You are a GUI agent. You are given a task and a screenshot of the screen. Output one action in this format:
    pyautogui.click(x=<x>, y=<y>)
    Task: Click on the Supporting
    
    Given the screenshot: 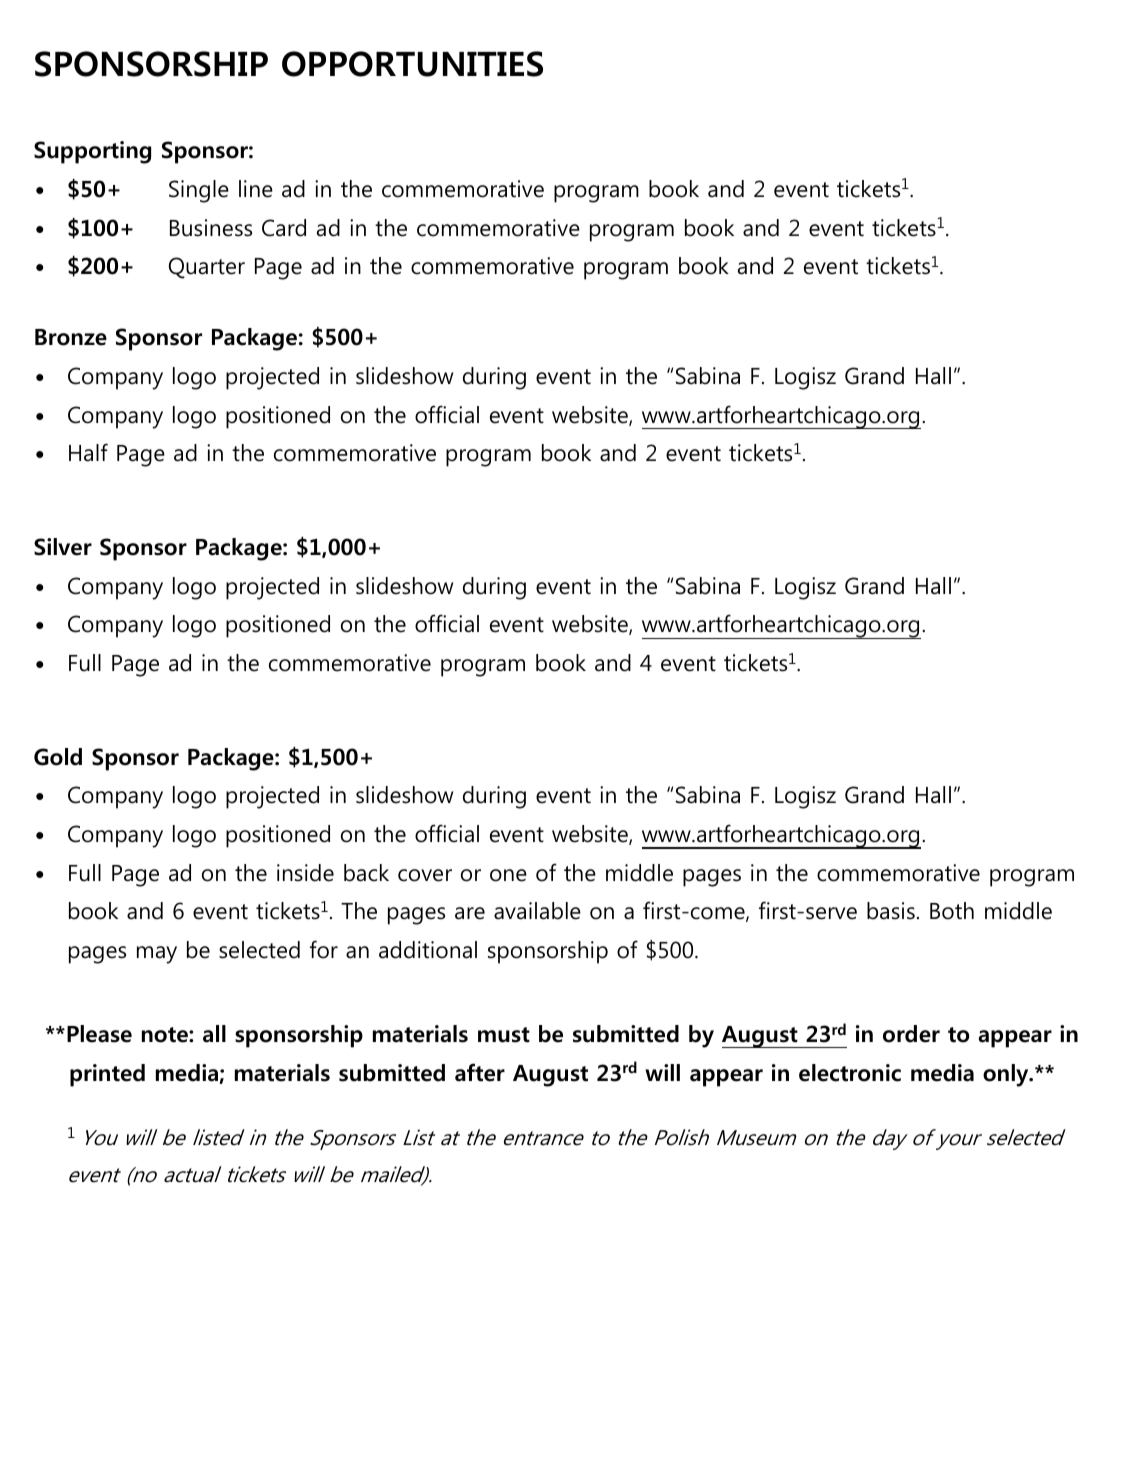 What is the action you would take?
    pyautogui.click(x=92, y=152)
